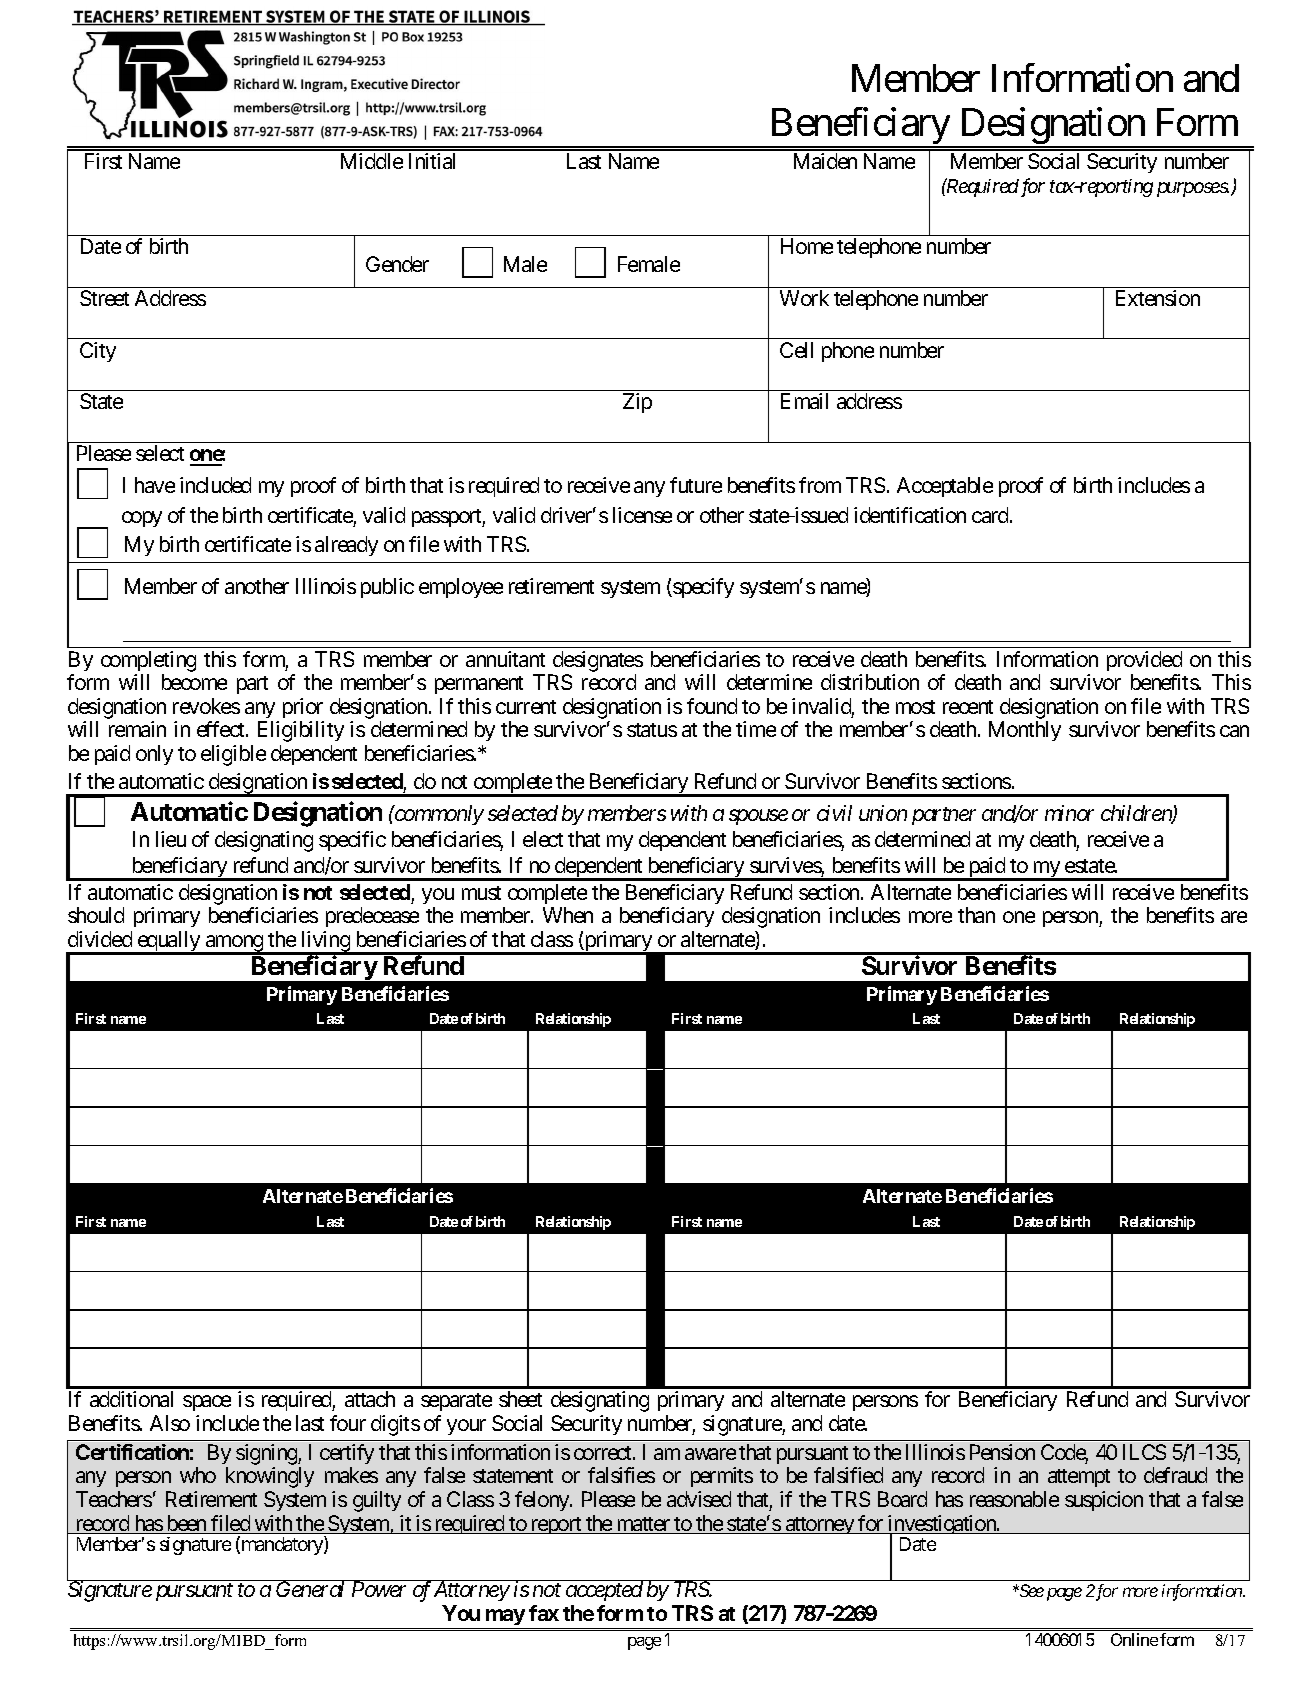 Image resolution: width=1308 pixels, height=1693 pixels. I want to click on When, so click(568, 915).
